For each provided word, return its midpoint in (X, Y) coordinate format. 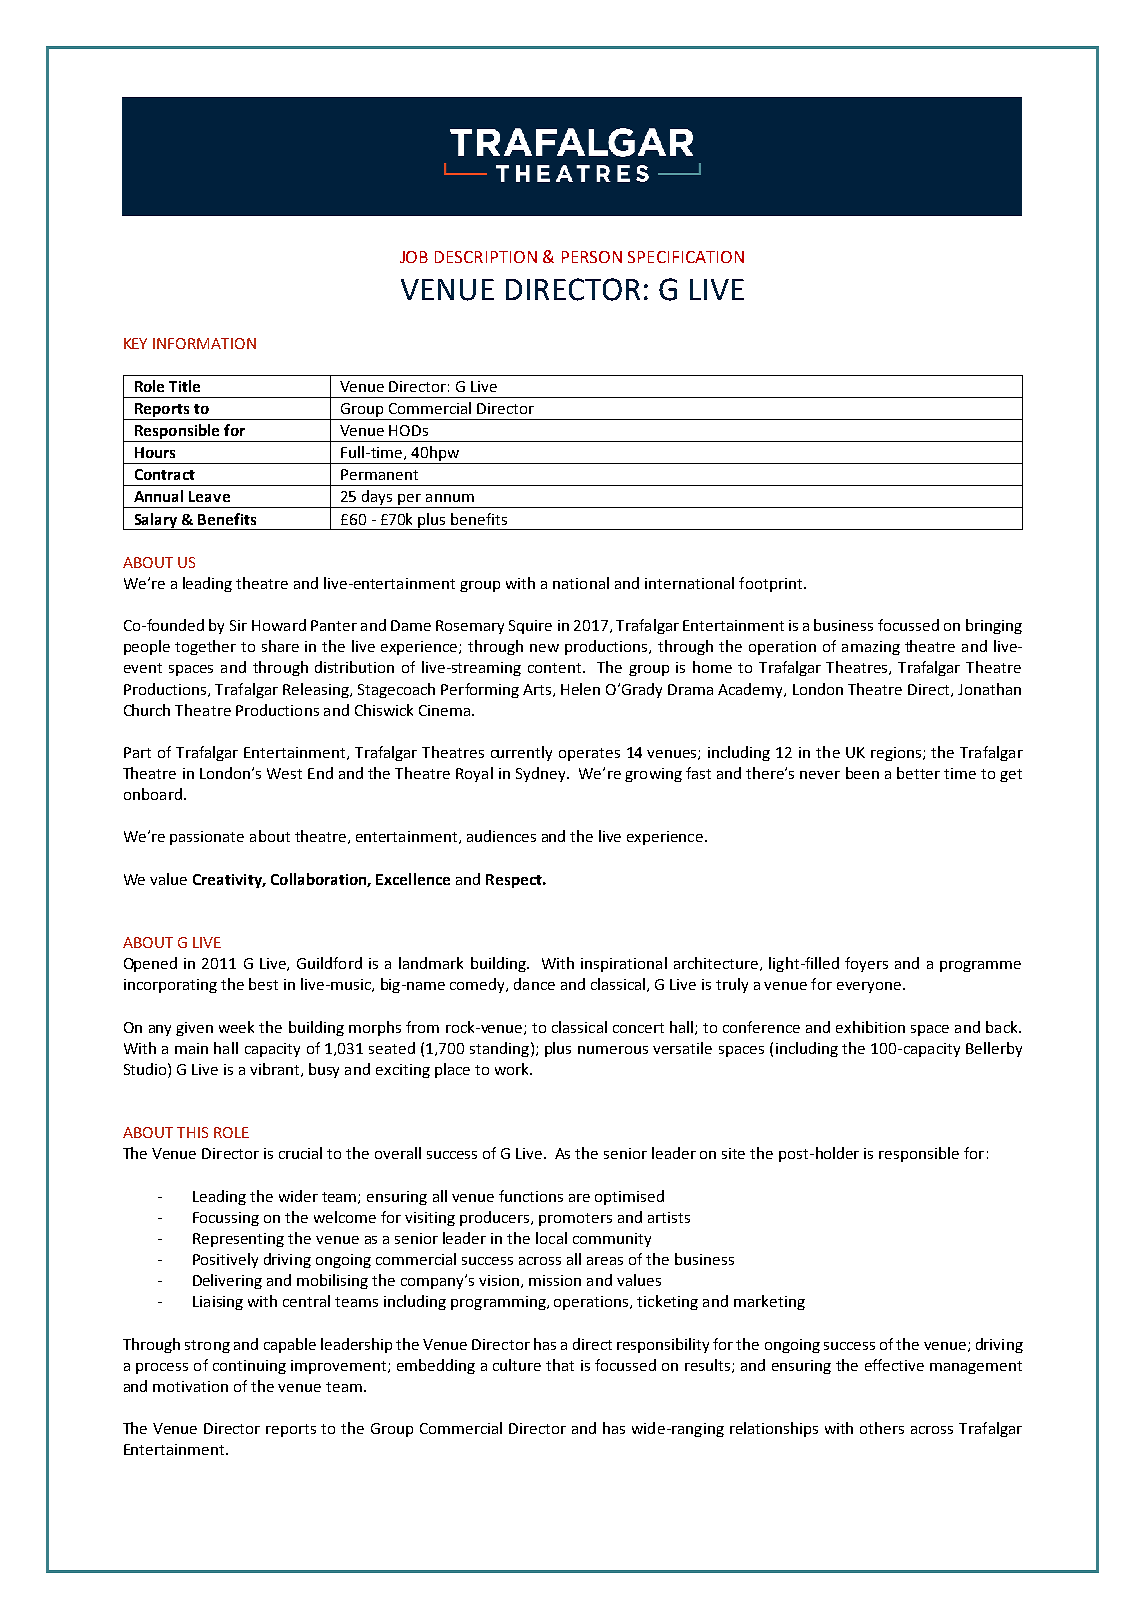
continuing (249, 1367)
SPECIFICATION (686, 257)
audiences (501, 836)
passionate (207, 838)
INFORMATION (204, 343)
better (918, 773)
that (560, 1365)
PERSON (592, 257)
